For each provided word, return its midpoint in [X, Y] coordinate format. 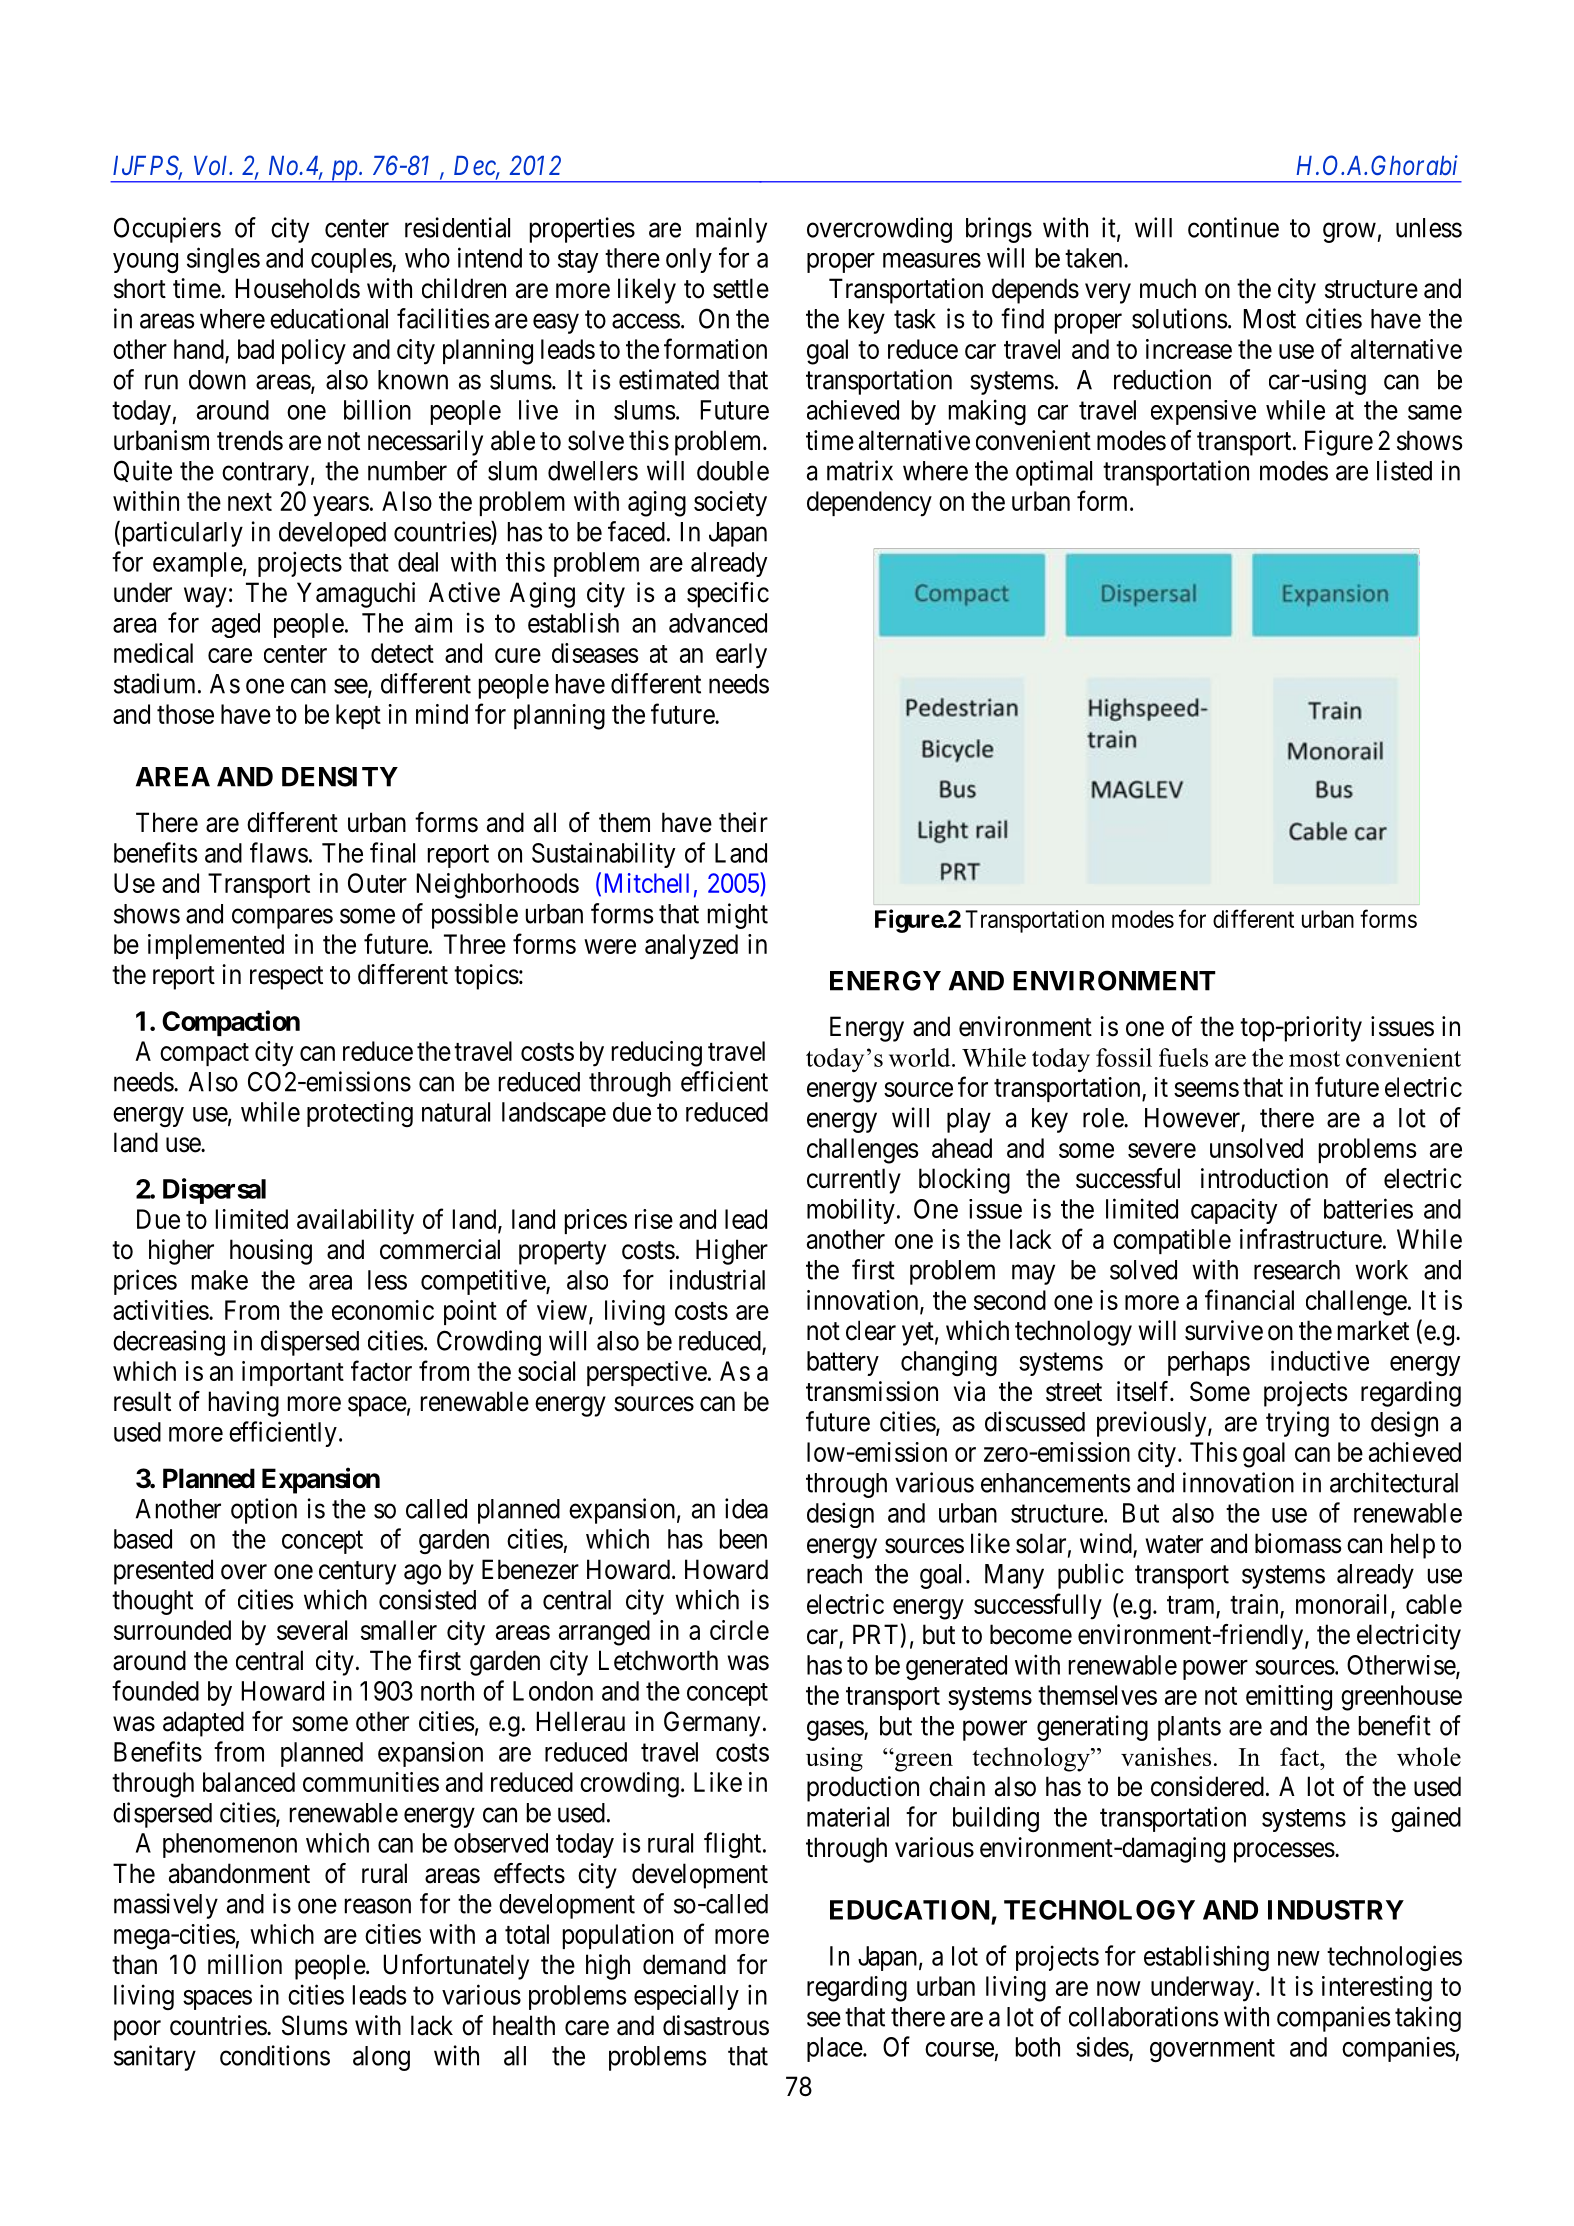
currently [854, 1181]
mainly [731, 230]
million [245, 1964]
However [1193, 1119]
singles [223, 260]
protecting [360, 1114]
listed [1404, 470]
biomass [1298, 1543]
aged [236, 625]
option [264, 1511]
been [743, 1539]
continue [1233, 227]
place [835, 2049]
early [741, 656]
